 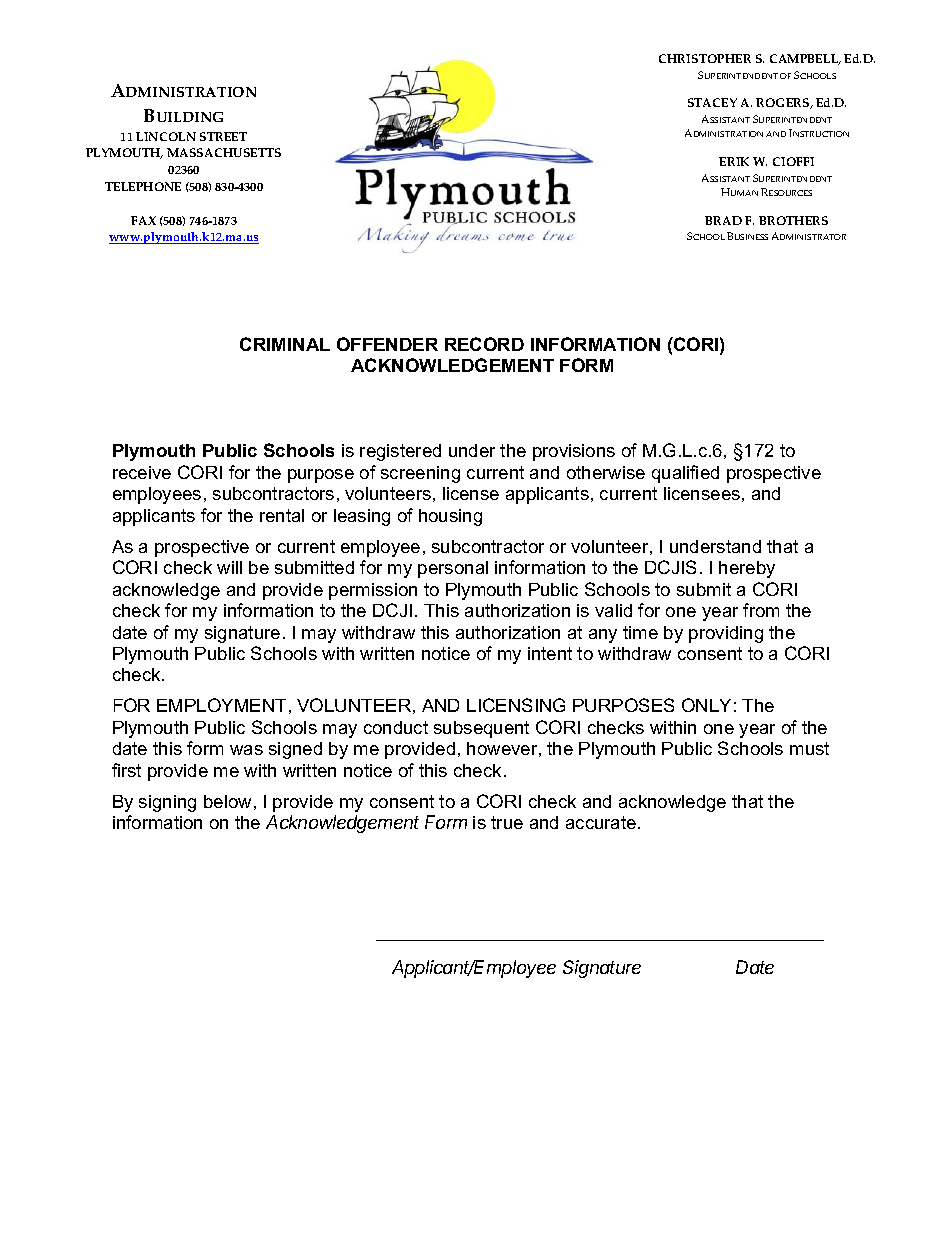 I want to click on qualified, so click(x=685, y=474).
